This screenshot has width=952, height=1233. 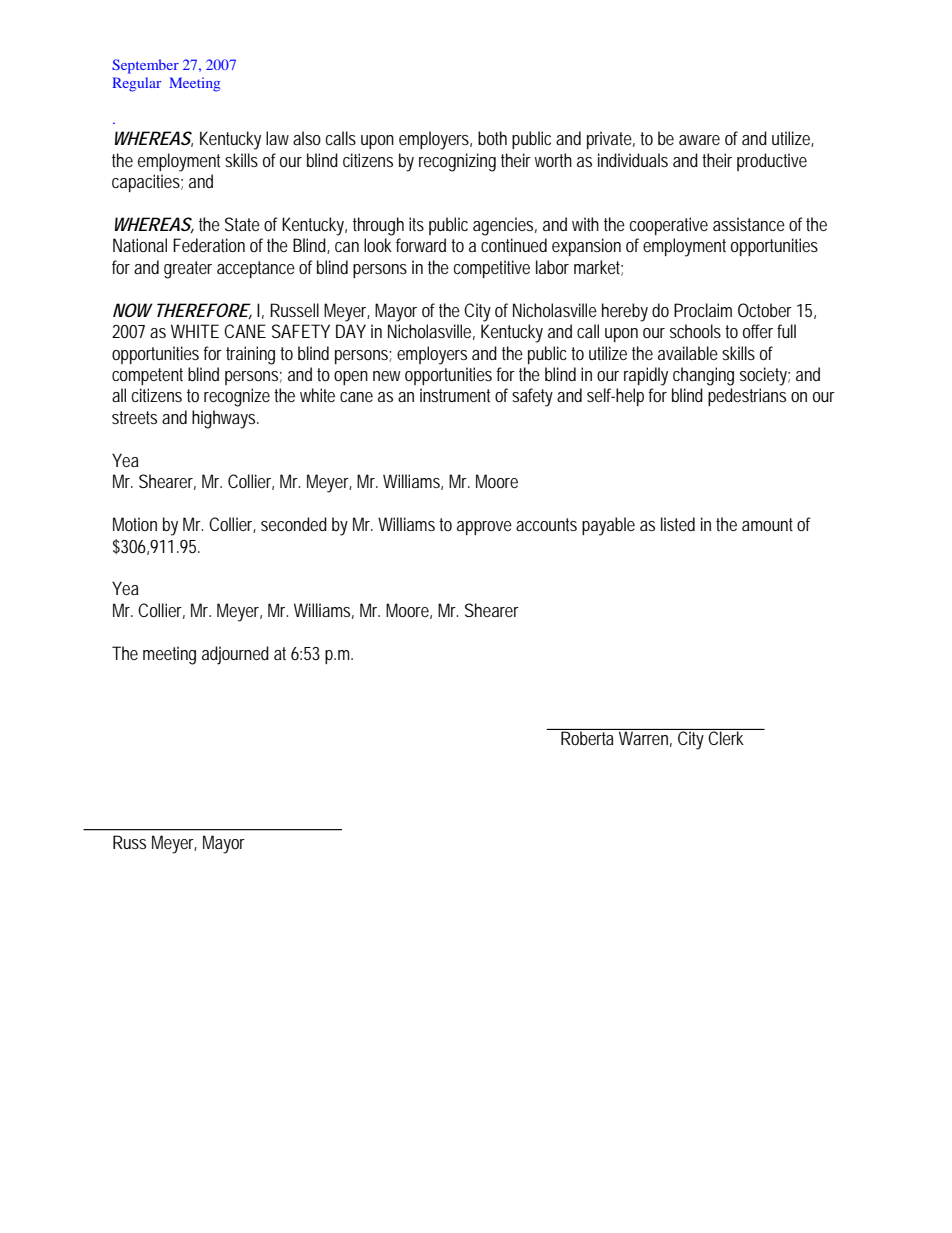 I want to click on open, so click(x=351, y=378).
